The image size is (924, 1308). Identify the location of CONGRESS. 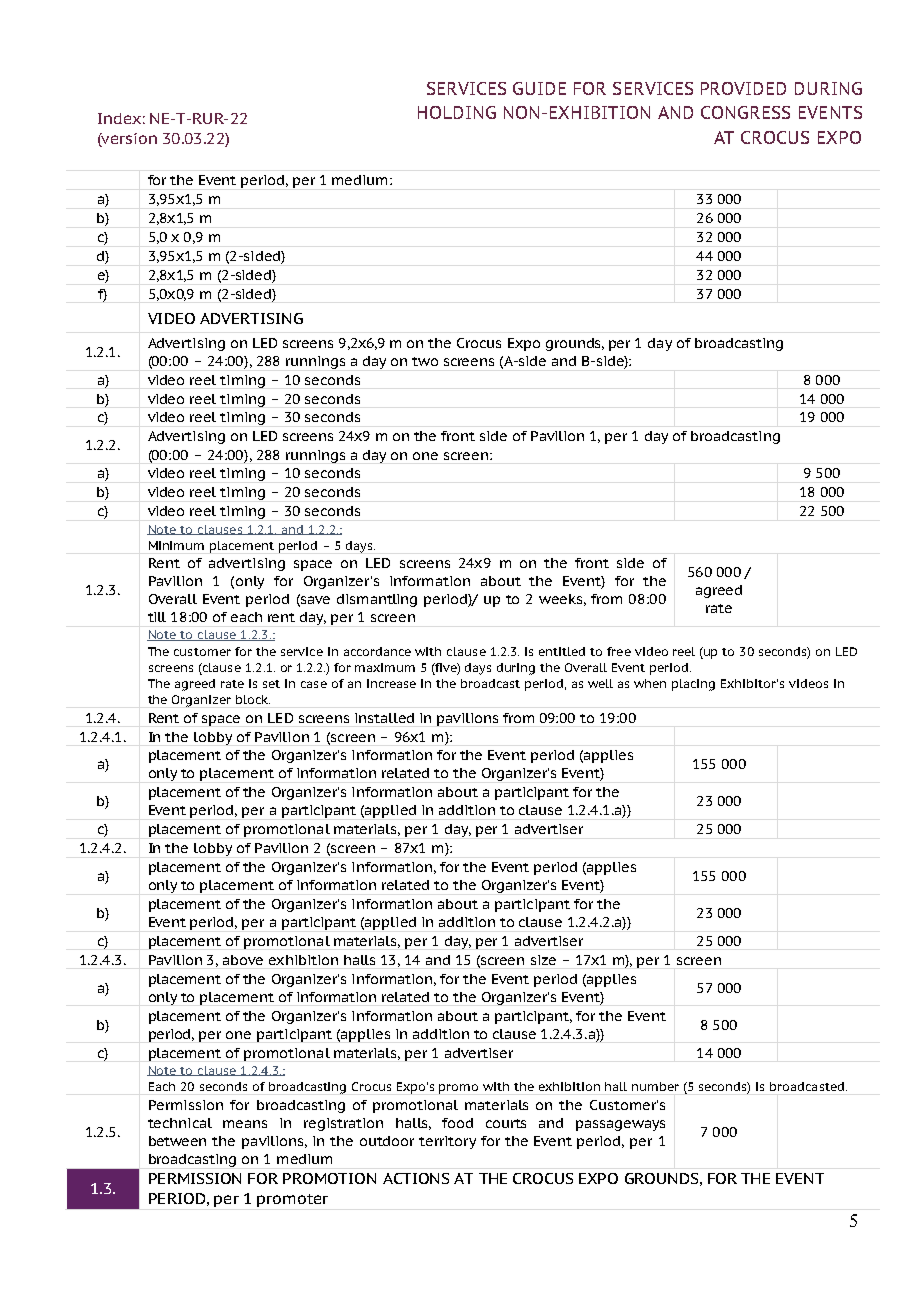
(745, 112).
